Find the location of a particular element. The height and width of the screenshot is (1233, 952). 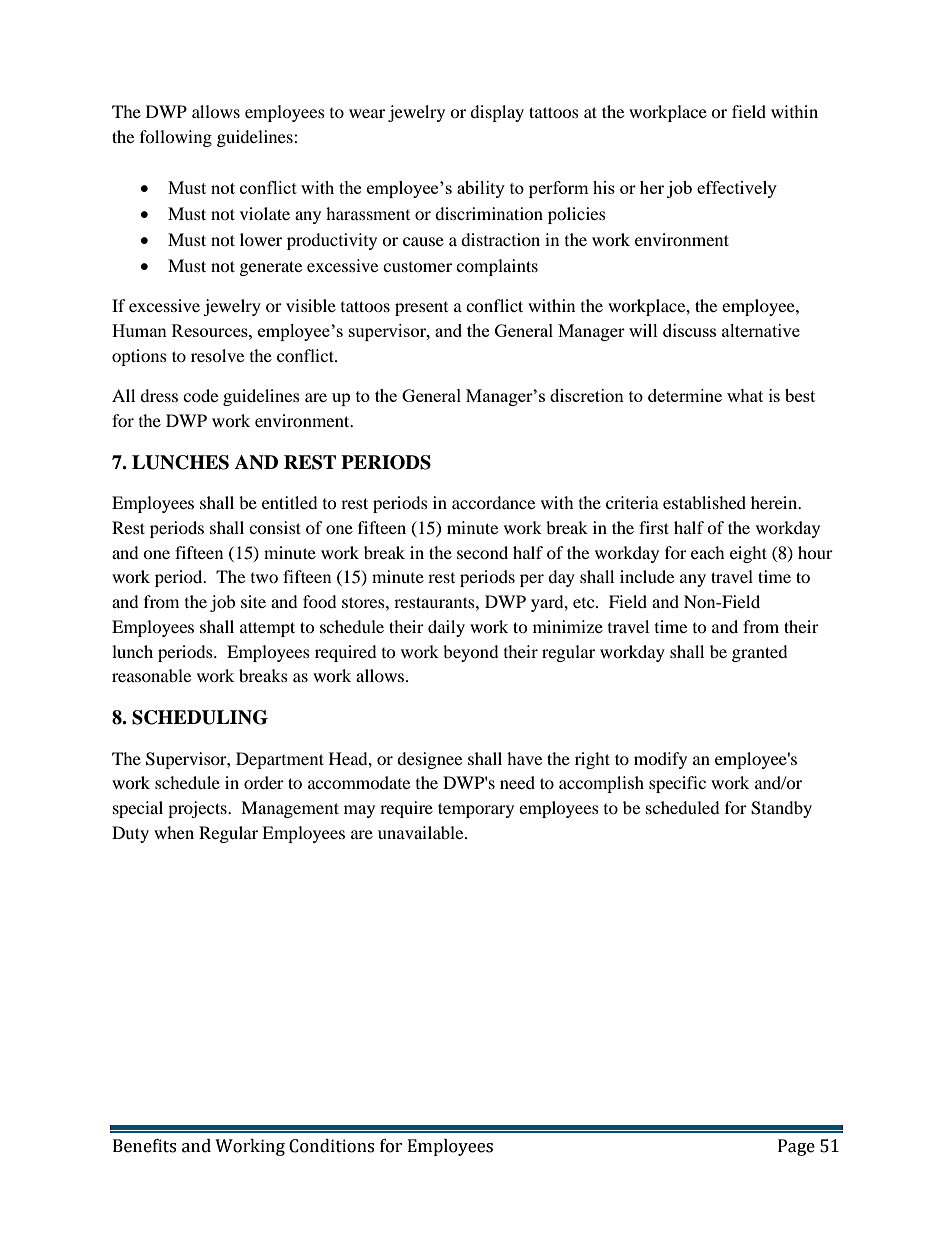

effectively is located at coordinates (737, 189).
